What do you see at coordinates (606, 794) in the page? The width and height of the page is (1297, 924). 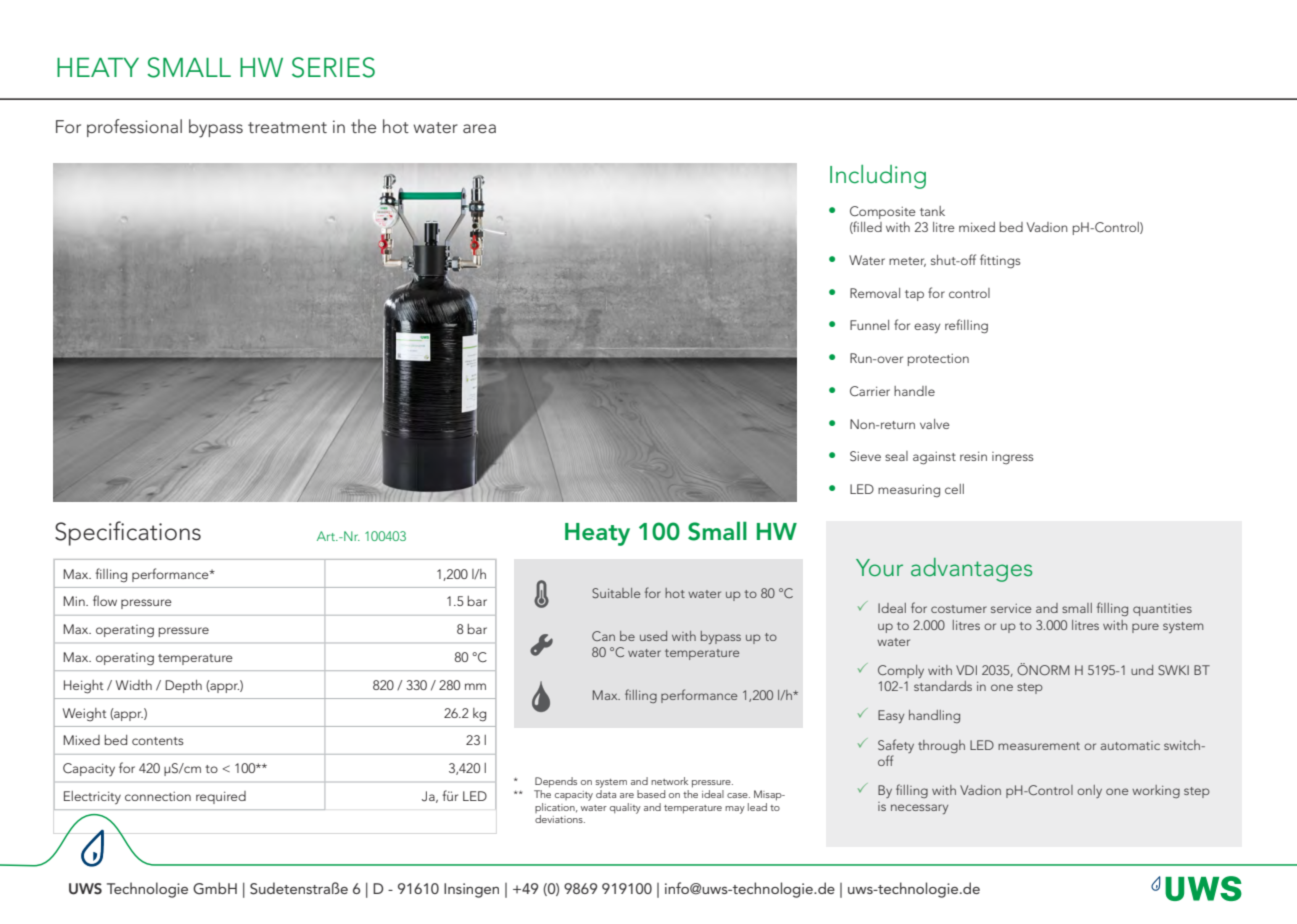 I see `data` at bounding box center [606, 794].
